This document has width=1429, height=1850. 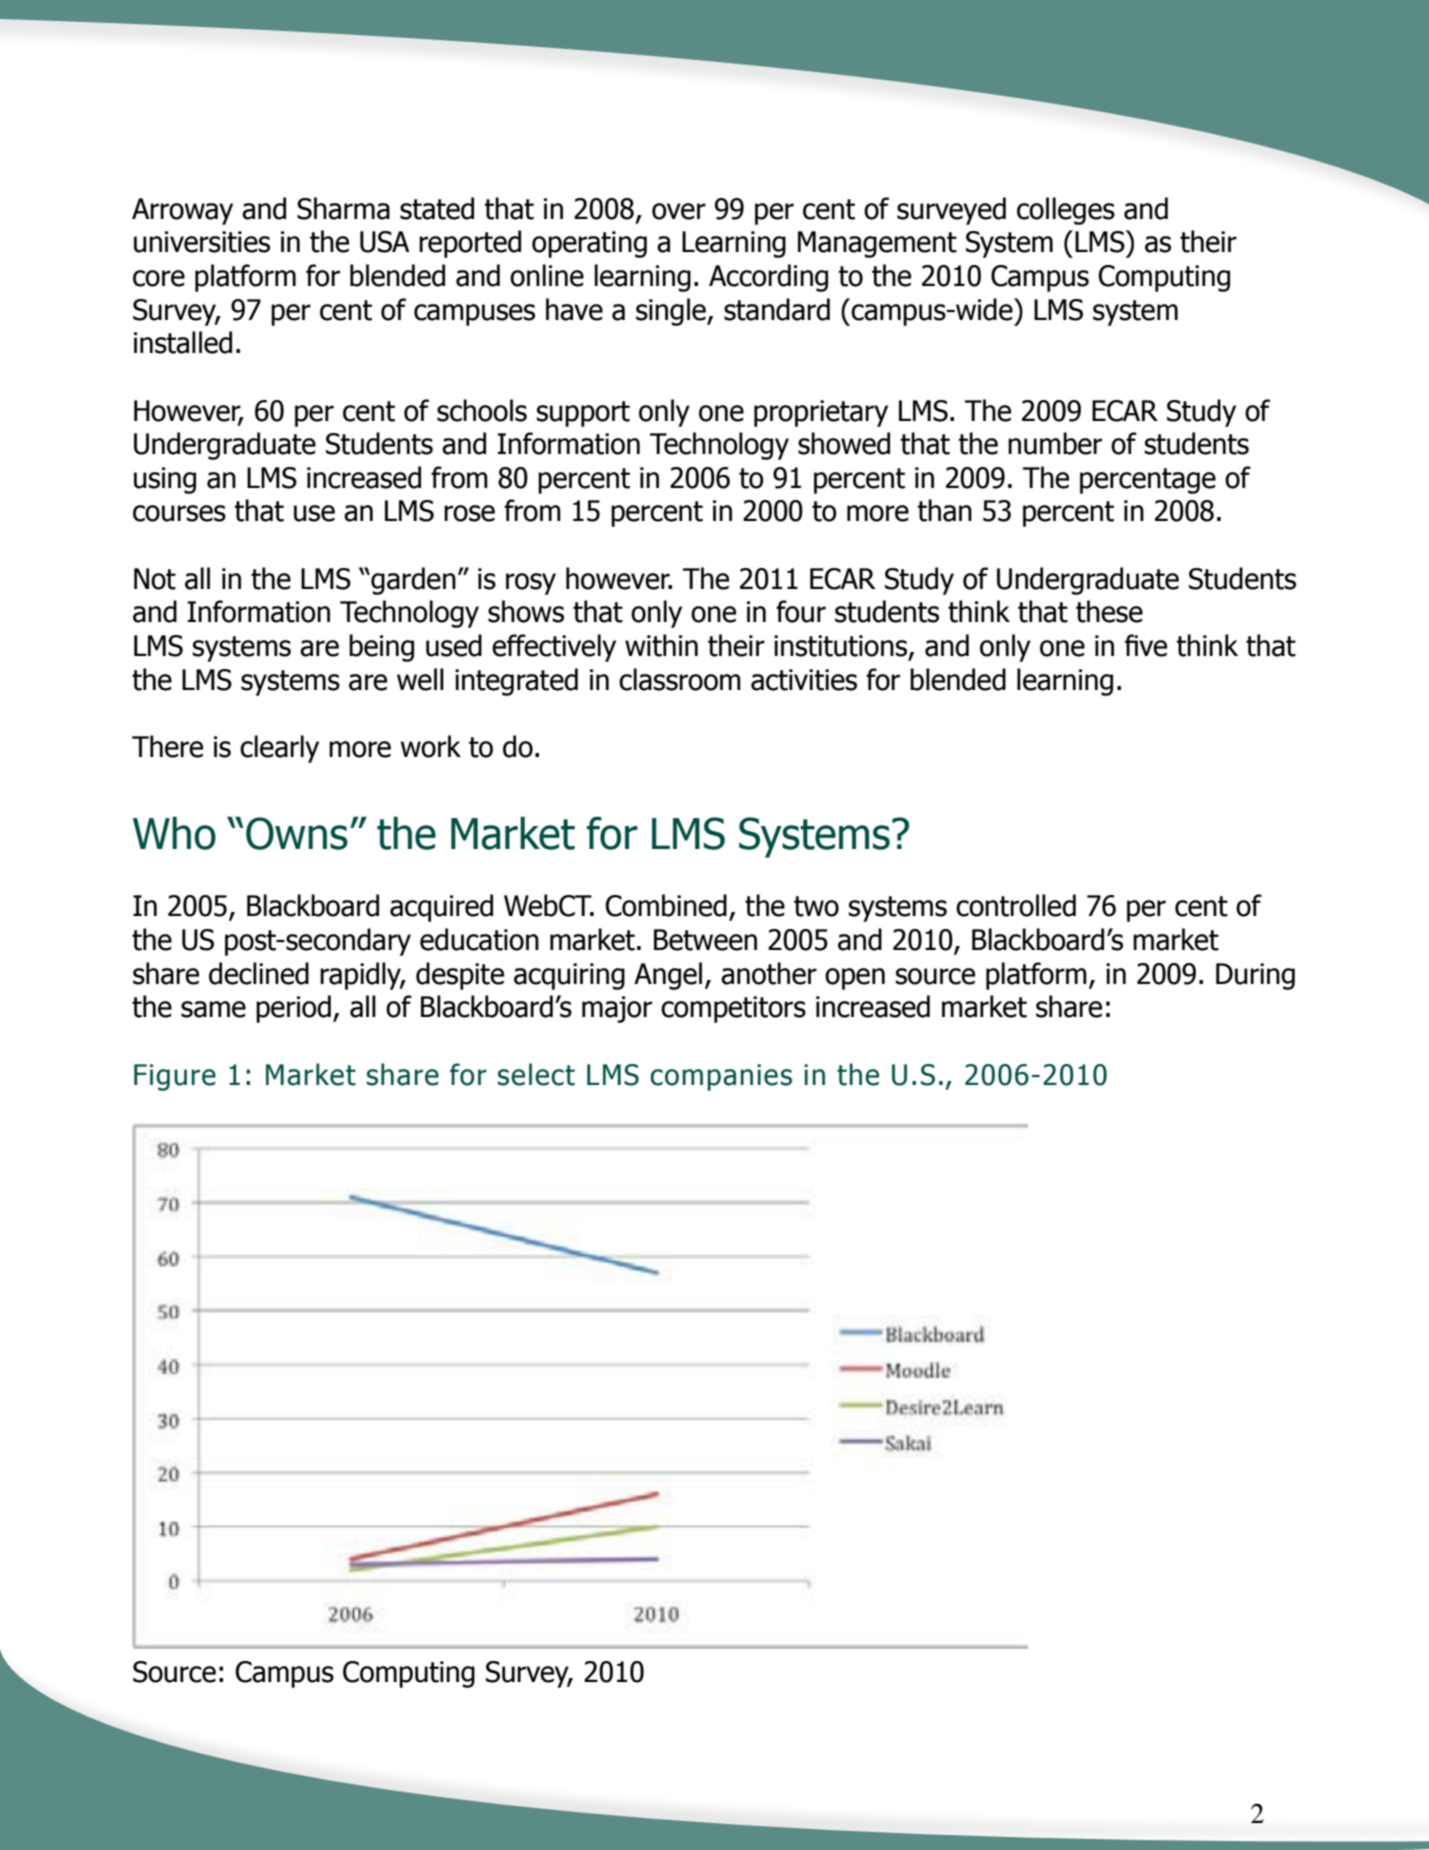 I want to click on companies, so click(x=721, y=1077).
